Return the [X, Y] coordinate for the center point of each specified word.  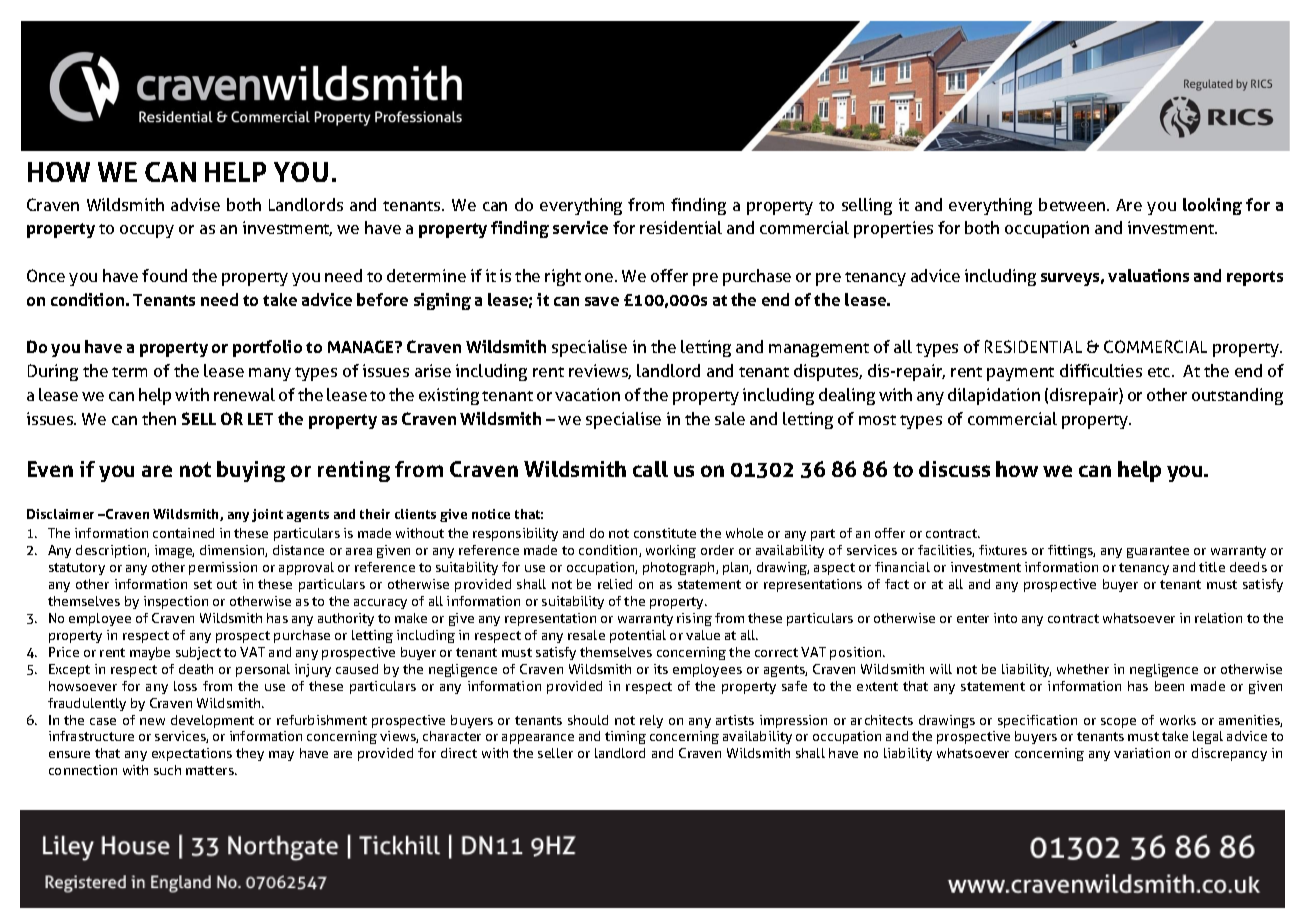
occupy [147, 231]
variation [1142, 753]
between [1073, 204]
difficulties [1101, 370]
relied [615, 584]
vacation [587, 394]
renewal [244, 394]
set [203, 584]
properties [893, 229]
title [1212, 567]
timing [625, 737]
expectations [192, 754]
